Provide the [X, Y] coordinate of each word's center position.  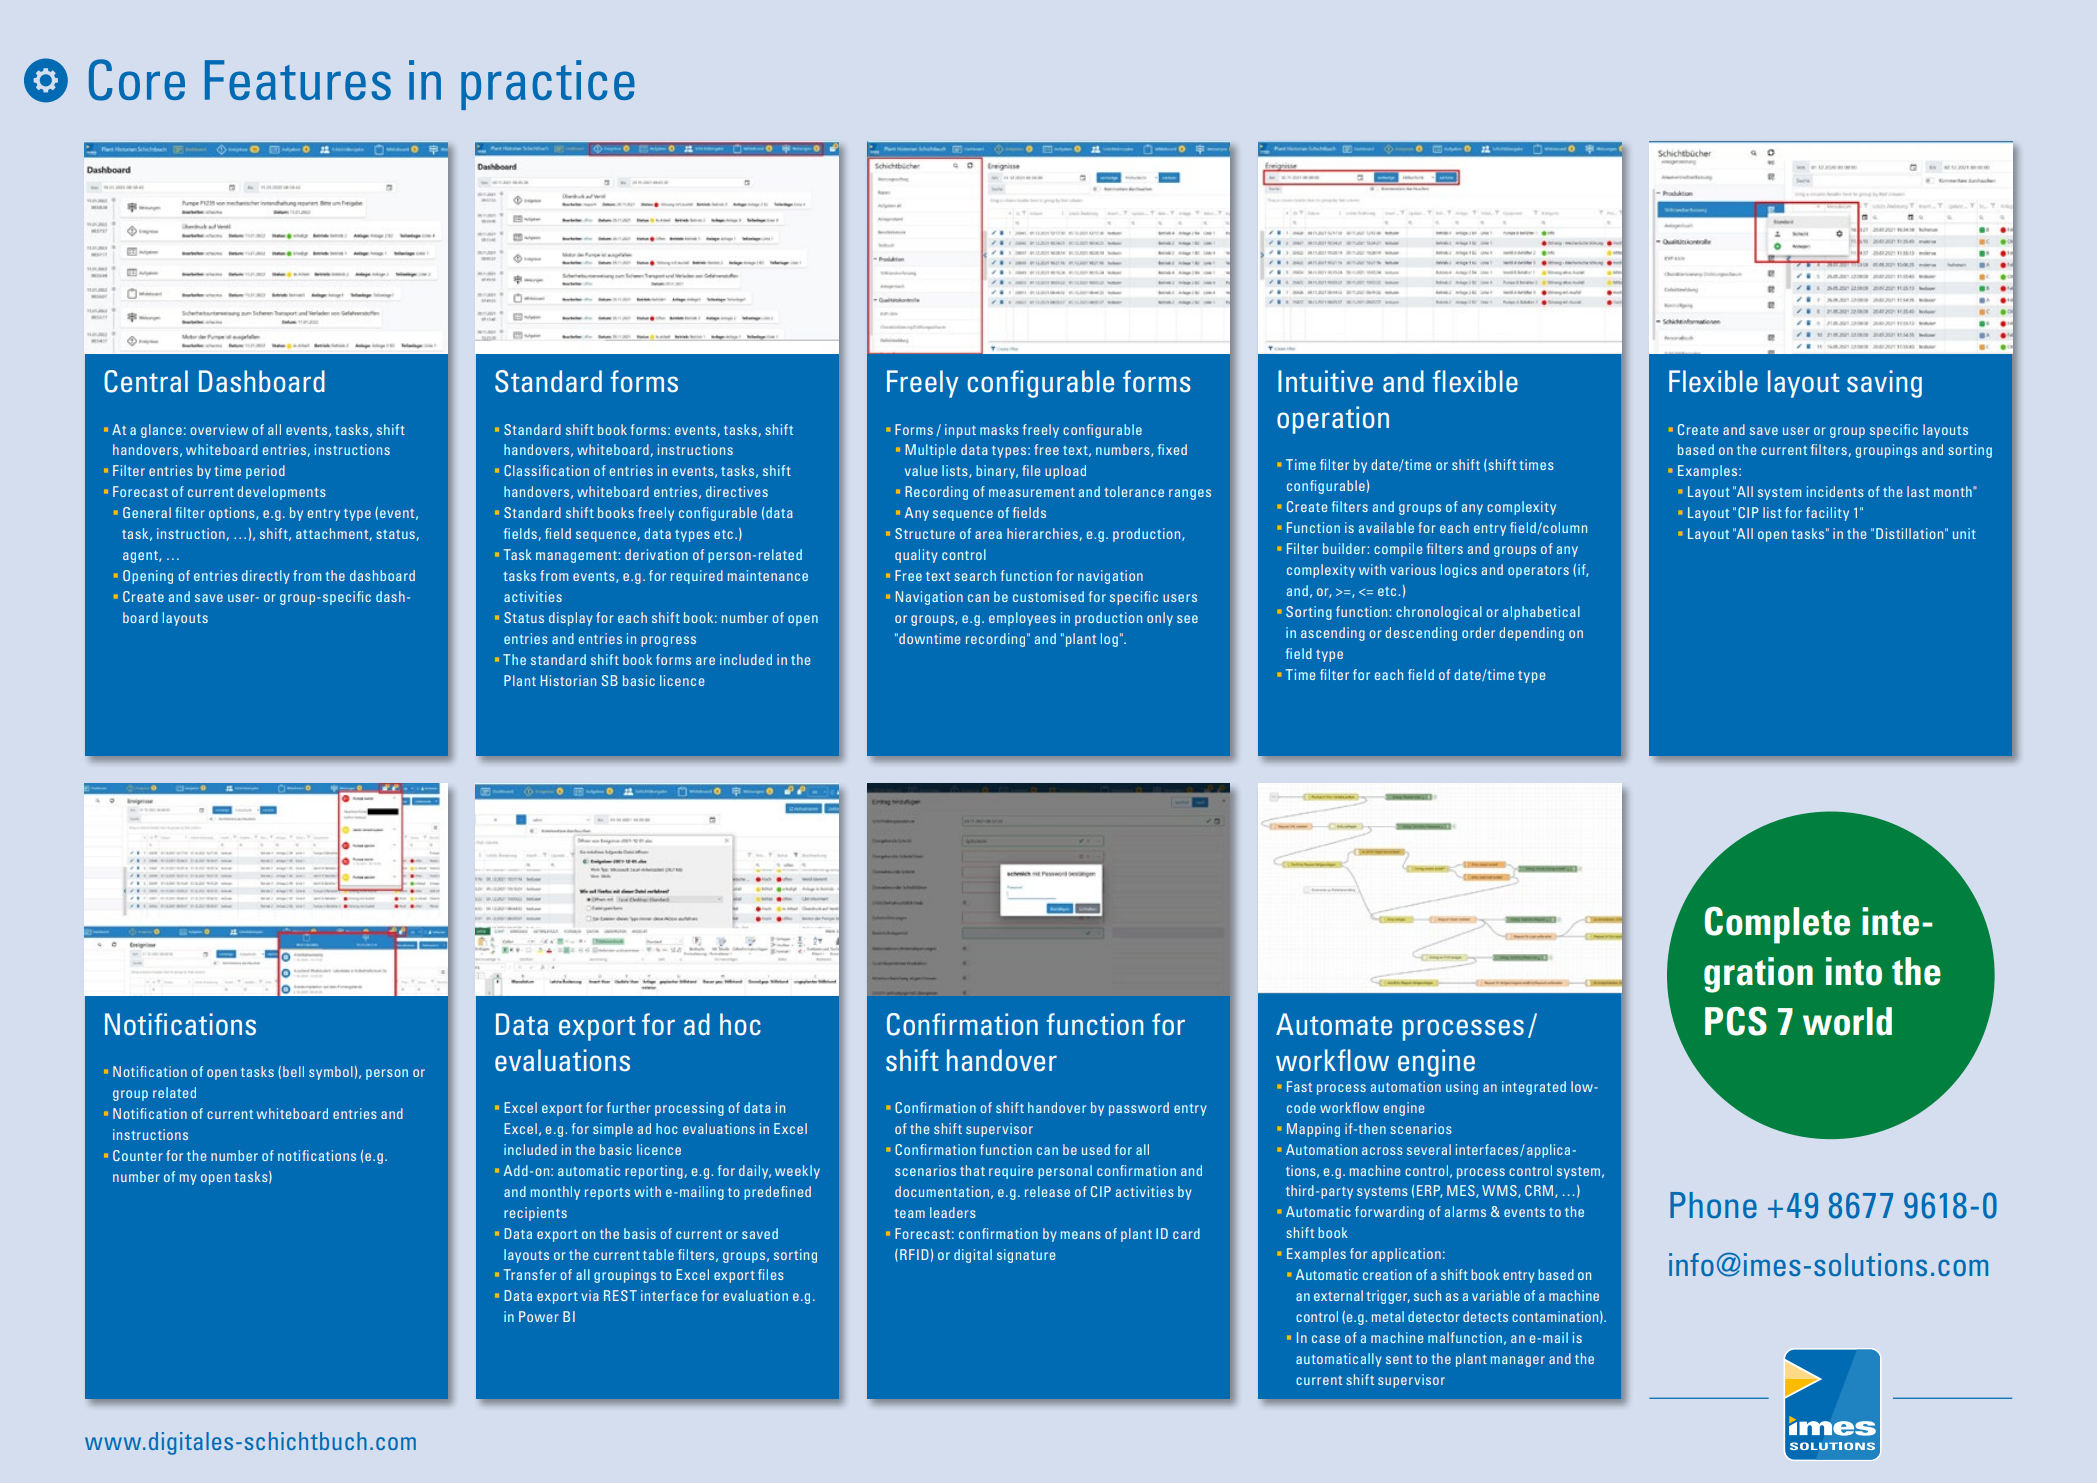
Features [298, 80]
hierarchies [1042, 533]
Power [539, 1316]
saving [1884, 384]
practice [548, 85]
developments [281, 493]
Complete [1777, 925]
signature [1026, 1256]
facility [1827, 514]
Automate [1334, 1024]
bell [293, 1071]
